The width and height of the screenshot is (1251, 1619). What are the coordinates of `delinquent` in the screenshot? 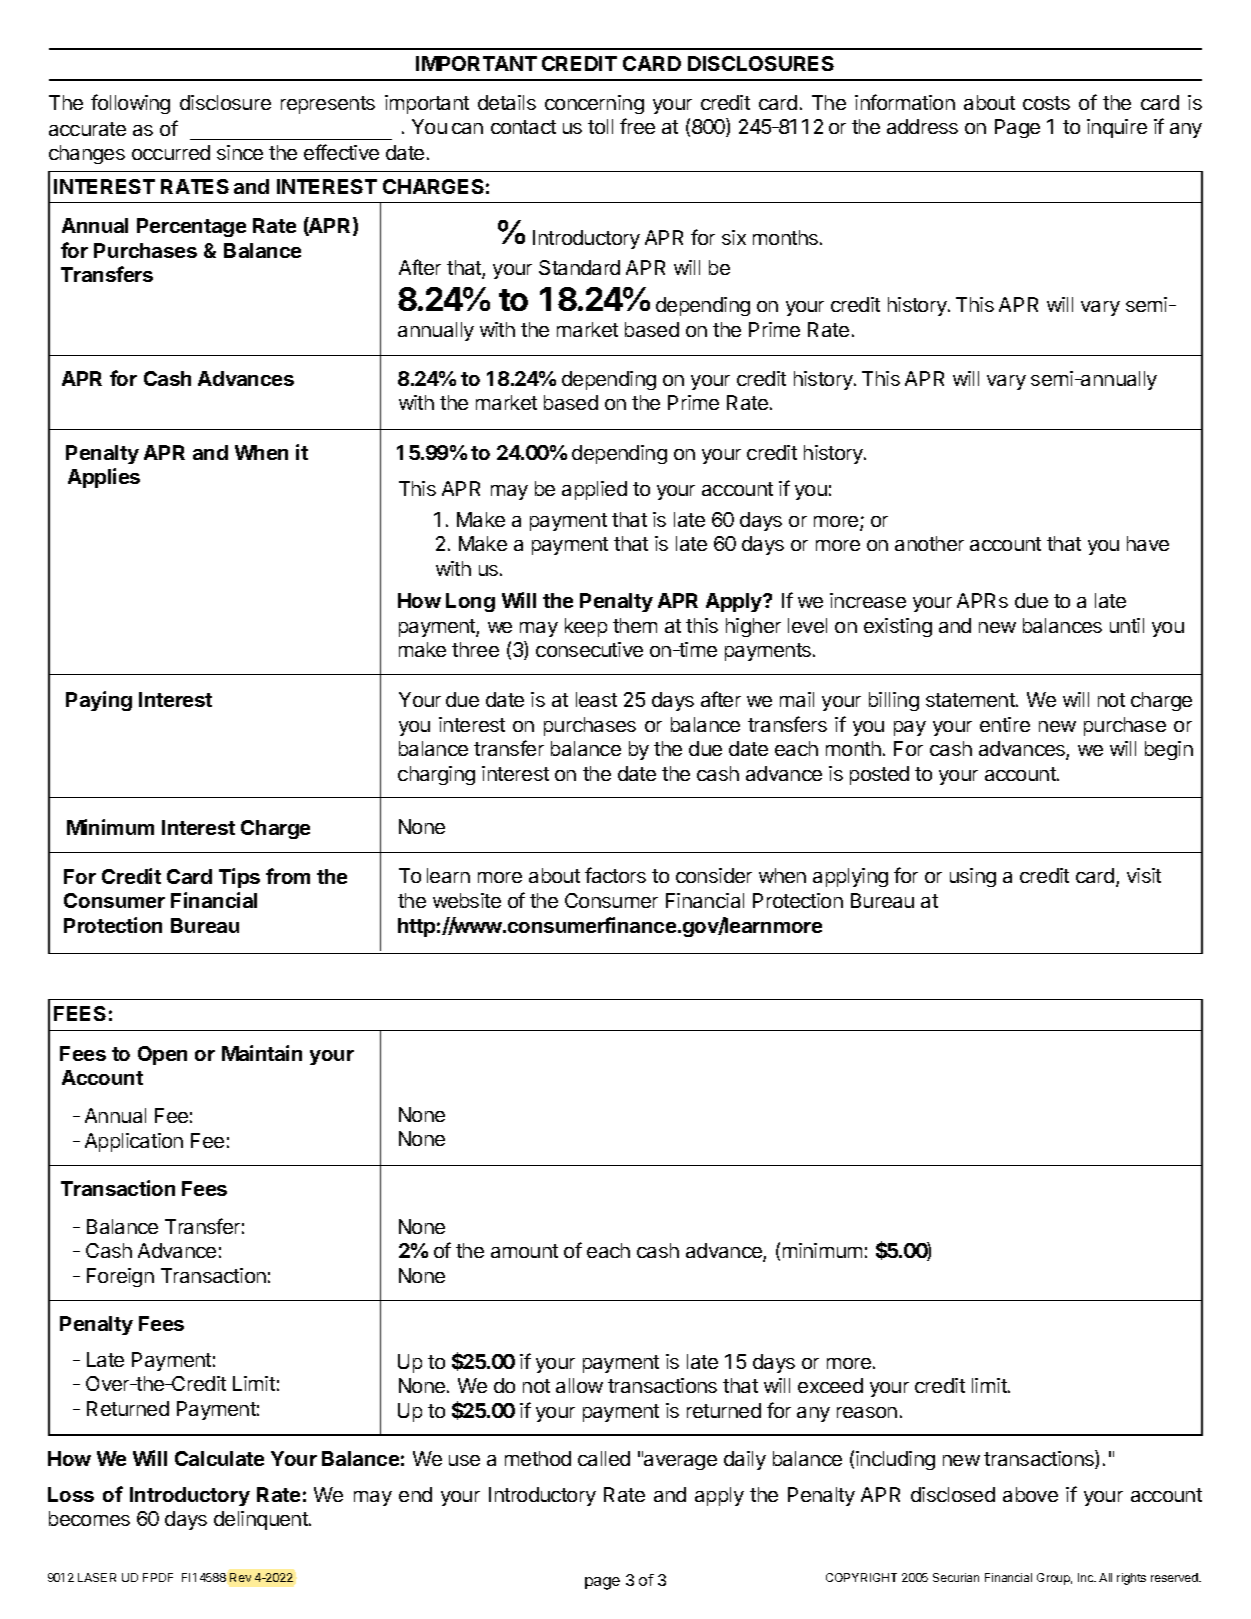 It's located at (262, 1520).
